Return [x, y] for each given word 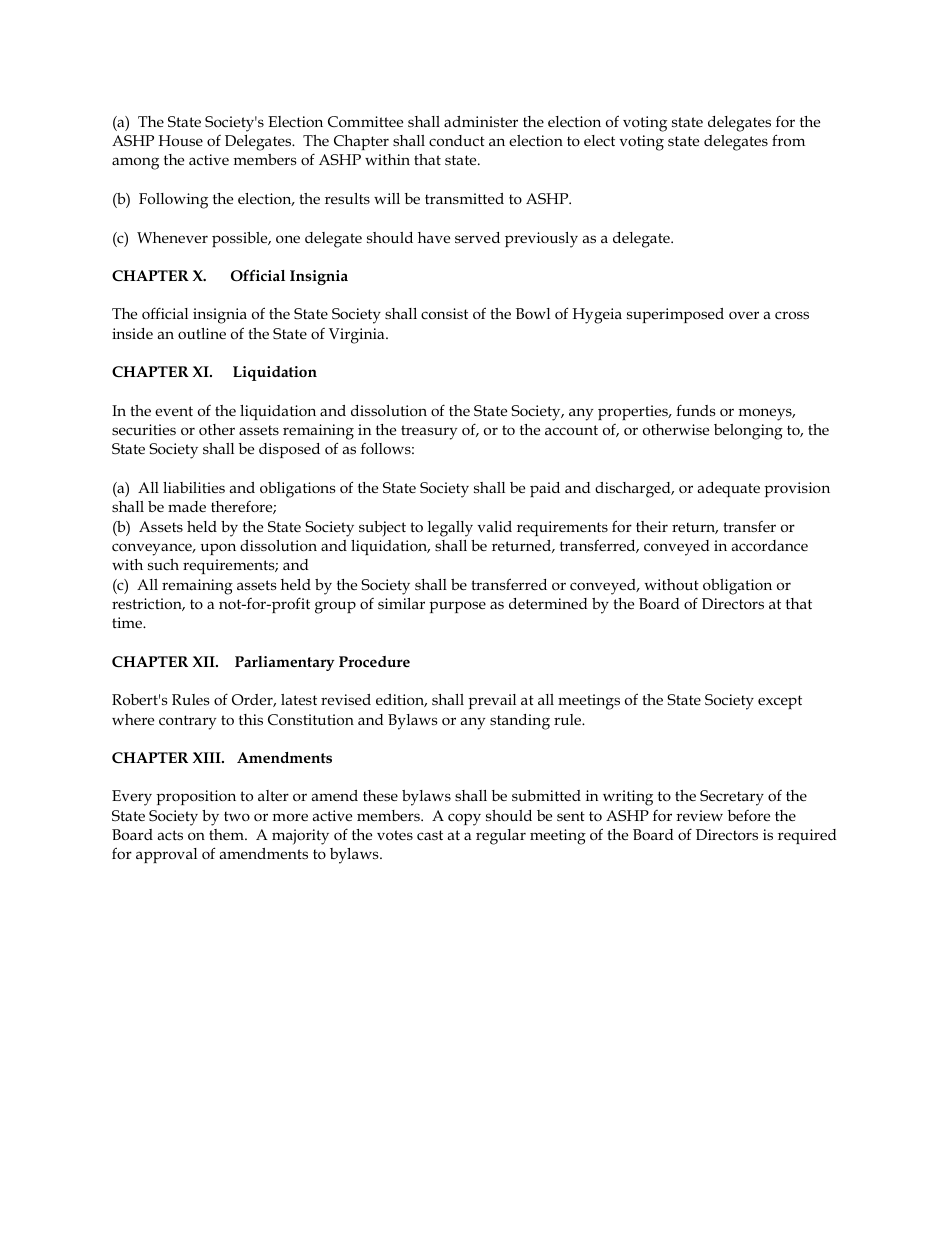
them [228, 834]
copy [464, 819]
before [749, 815]
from [788, 140]
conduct [457, 141]
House [181, 141]
